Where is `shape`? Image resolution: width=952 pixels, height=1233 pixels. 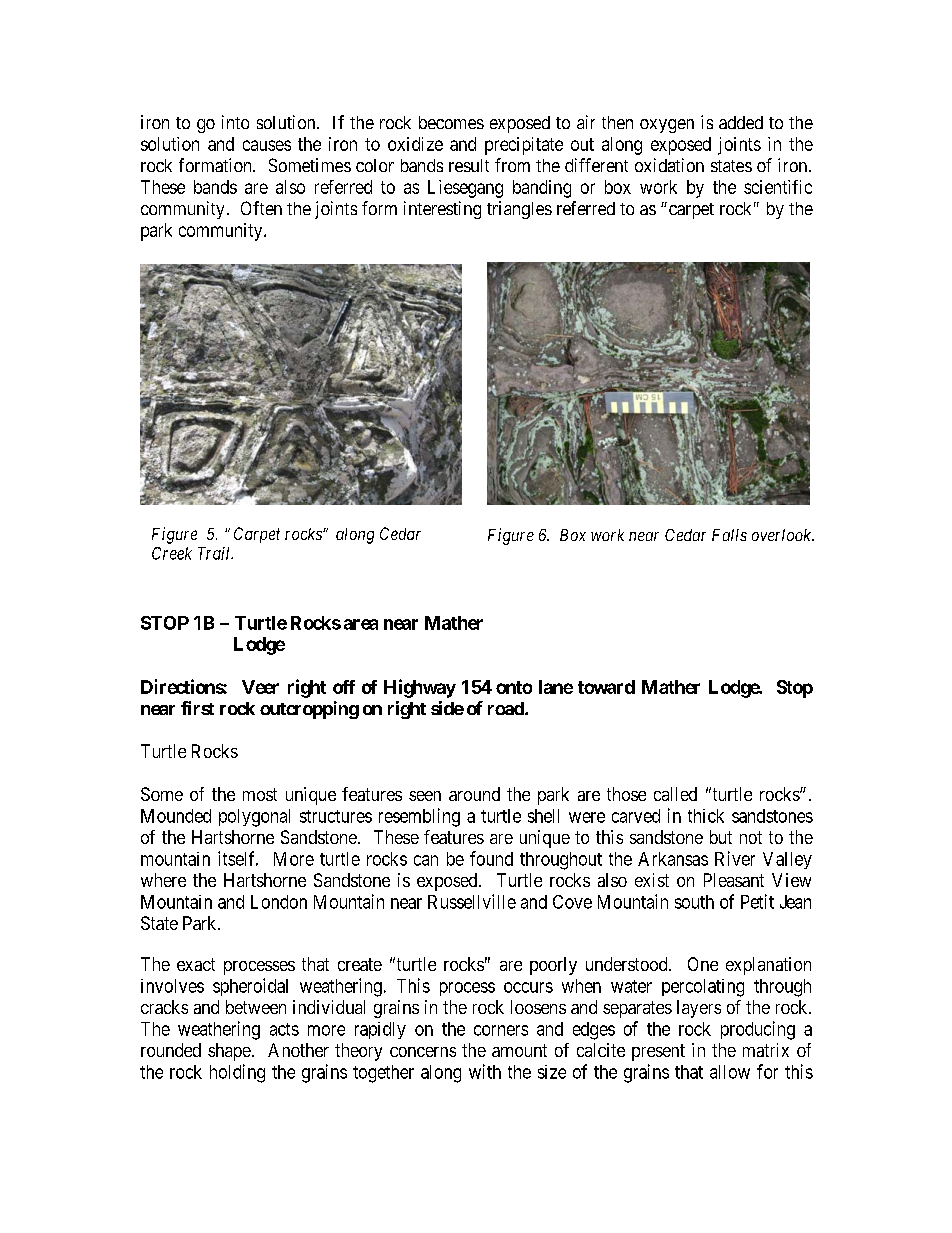 shape is located at coordinates (229, 1052).
